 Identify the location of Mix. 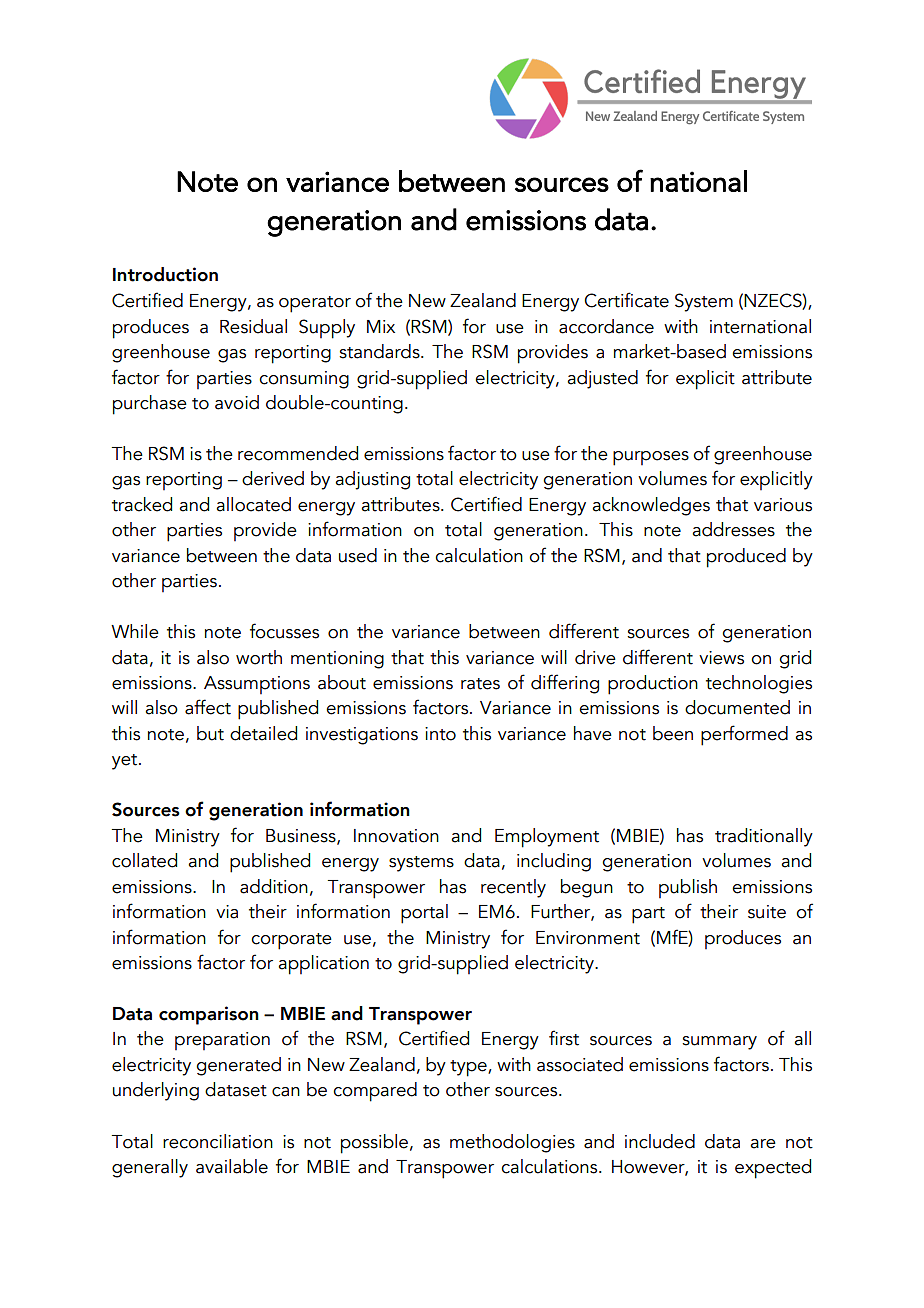
(381, 326).
